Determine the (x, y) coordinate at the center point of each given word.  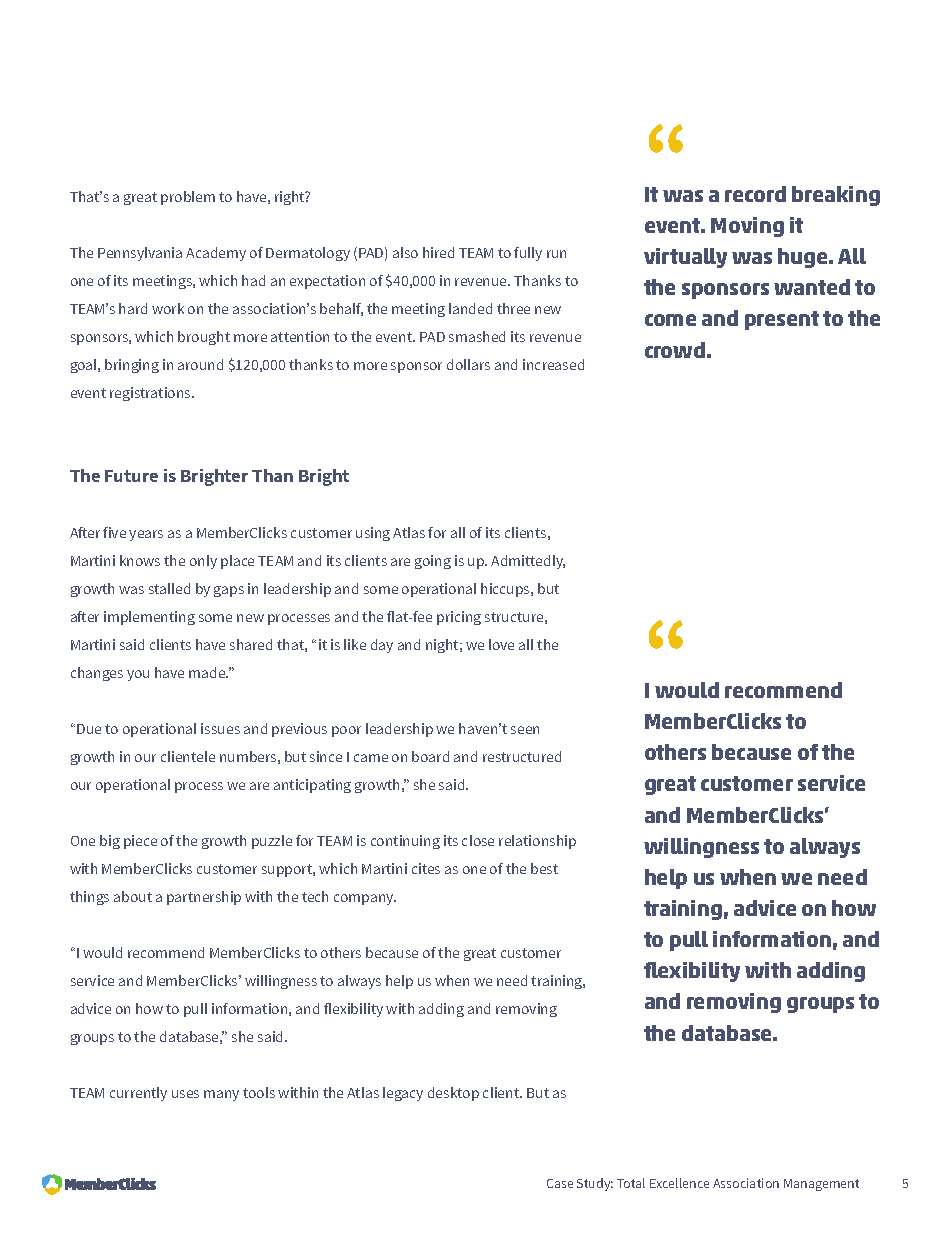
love (501, 644)
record (755, 194)
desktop (453, 1094)
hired (438, 252)
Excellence (679, 1183)
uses (185, 1094)
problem (188, 198)
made (208, 672)
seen (525, 730)
